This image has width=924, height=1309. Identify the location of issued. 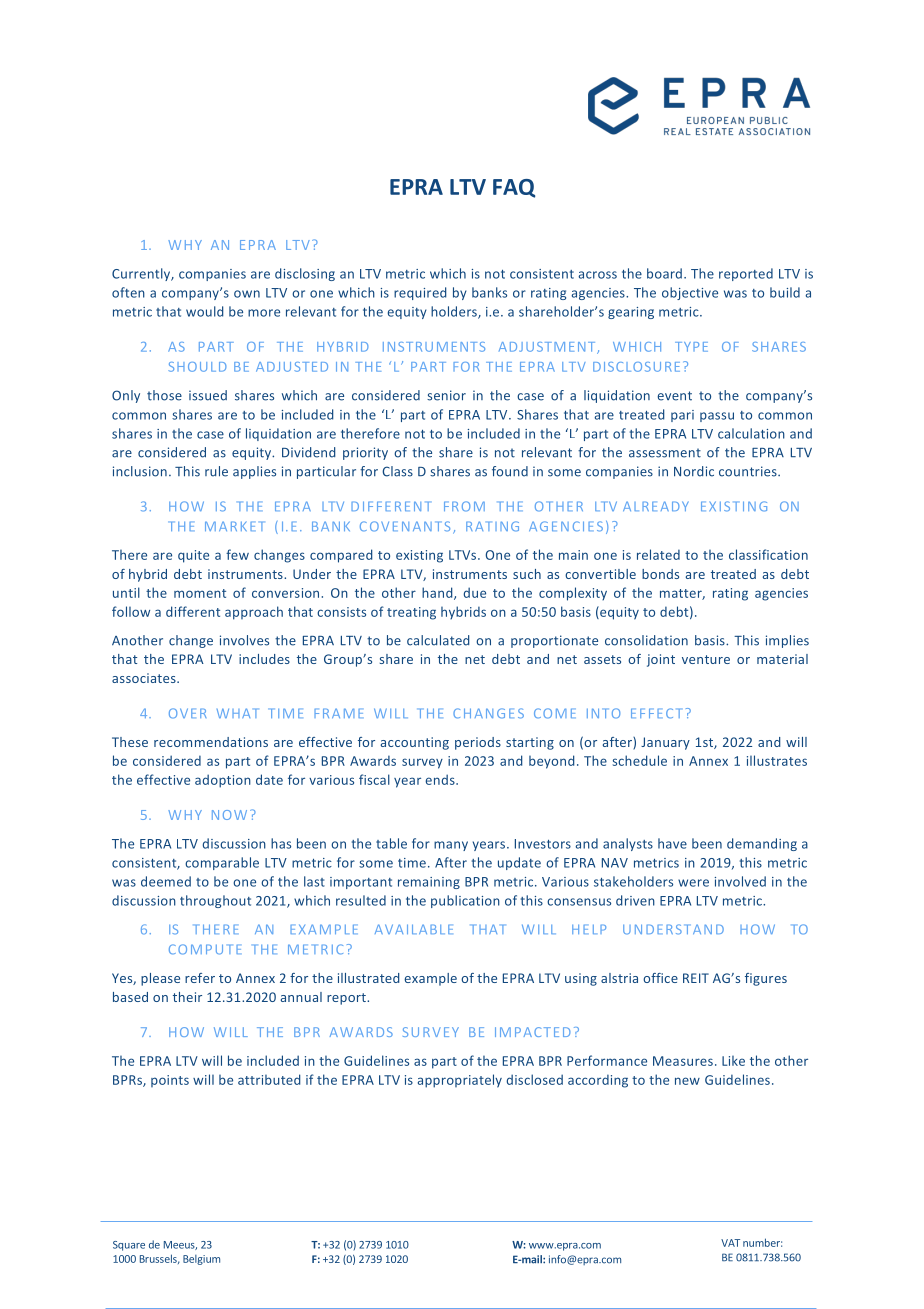
(208, 395).
